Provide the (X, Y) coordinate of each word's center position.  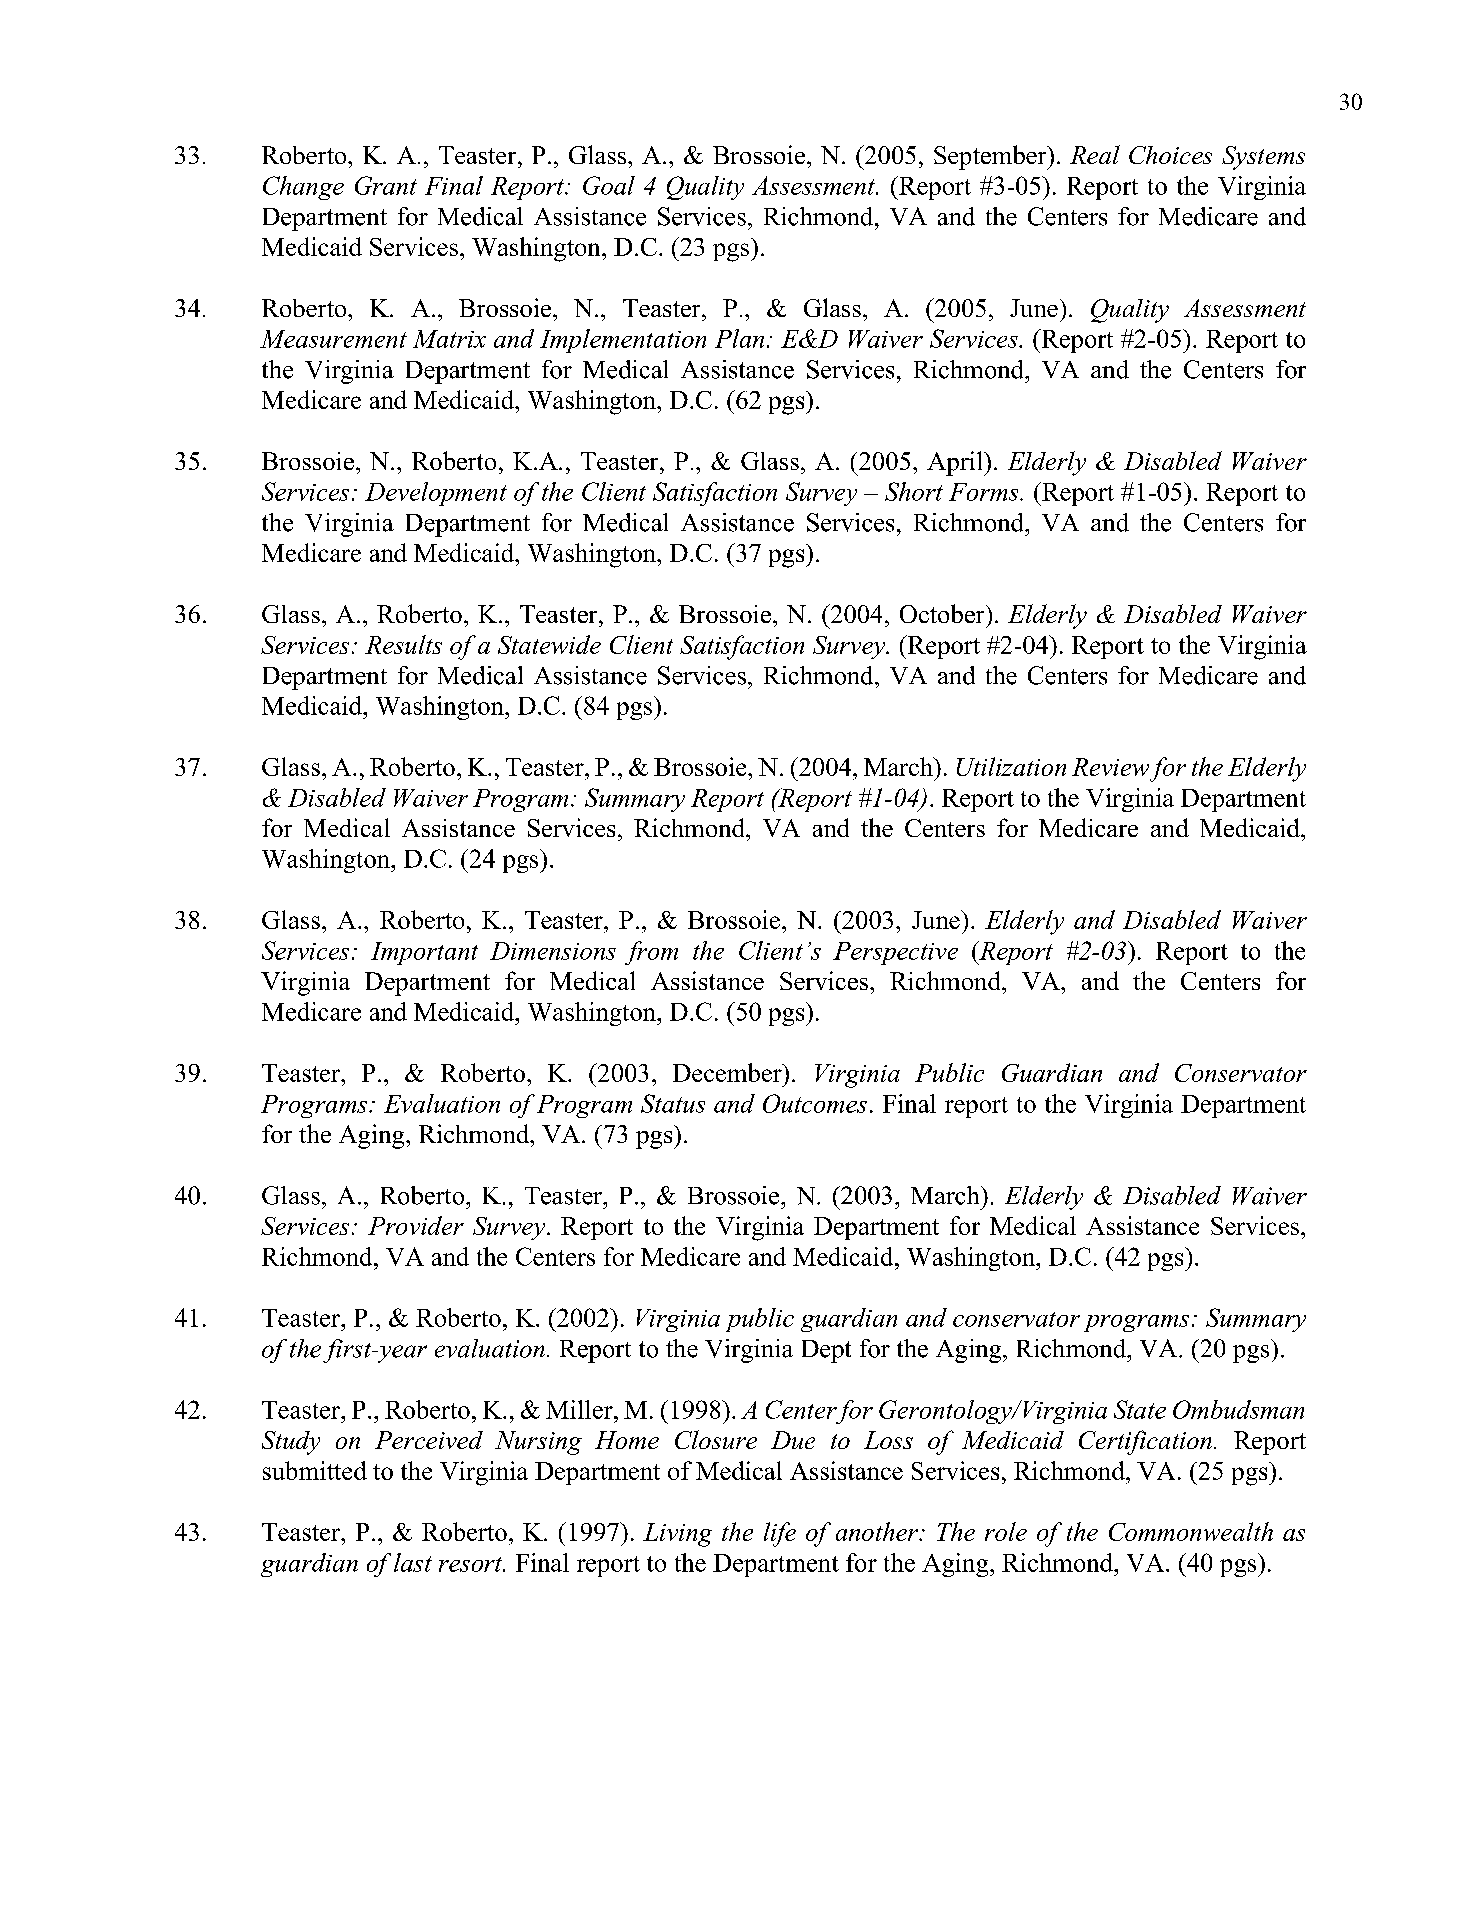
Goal (609, 185)
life (780, 1534)
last (413, 1562)
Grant (386, 185)
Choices (1170, 155)
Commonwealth (1191, 1531)
